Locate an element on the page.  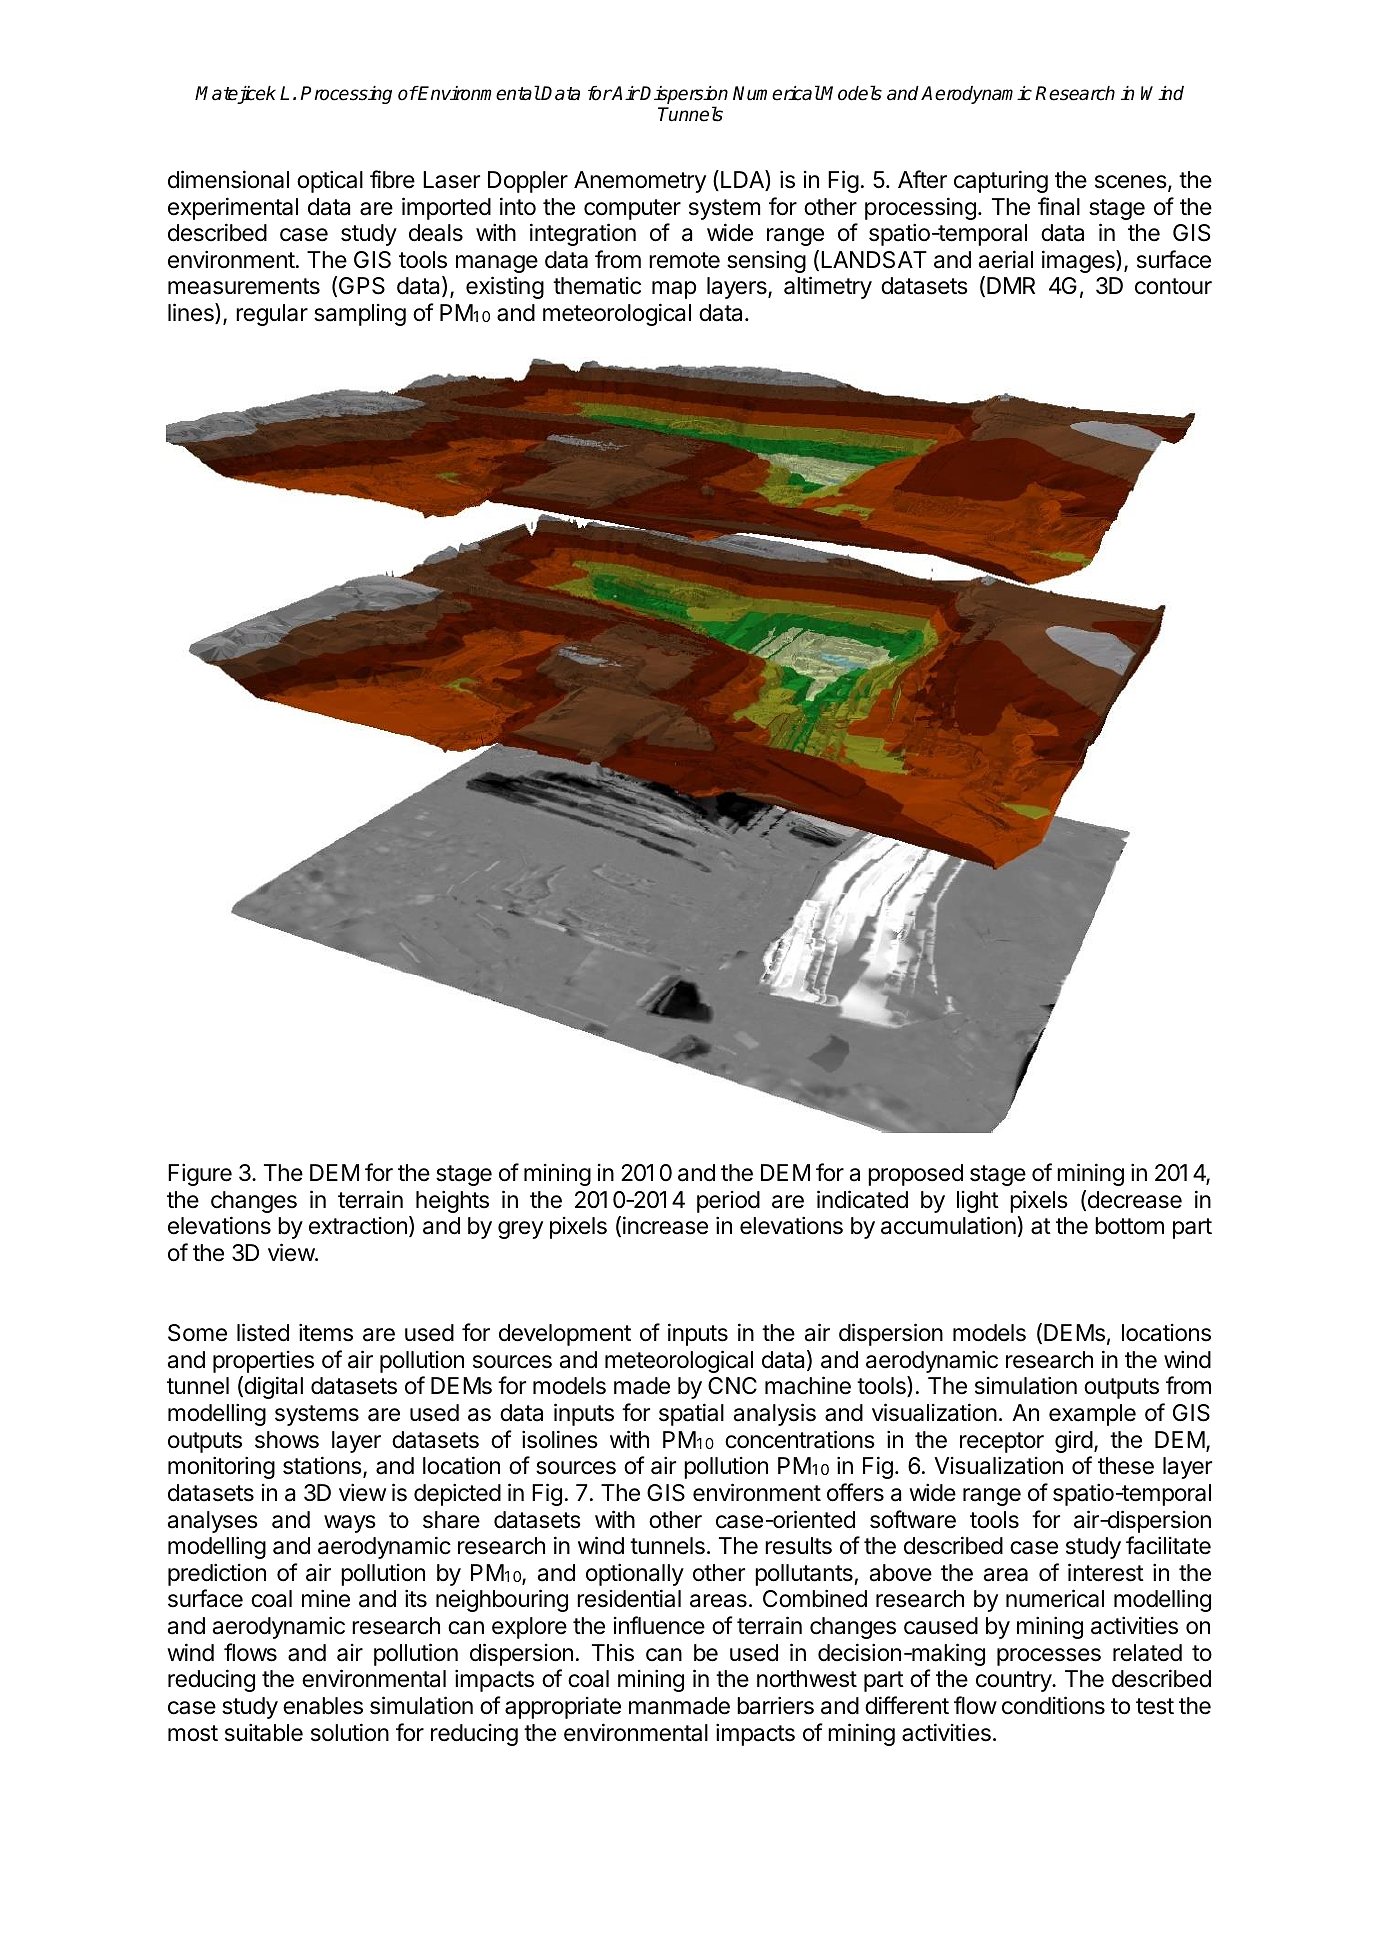
period is located at coordinates (728, 1202).
